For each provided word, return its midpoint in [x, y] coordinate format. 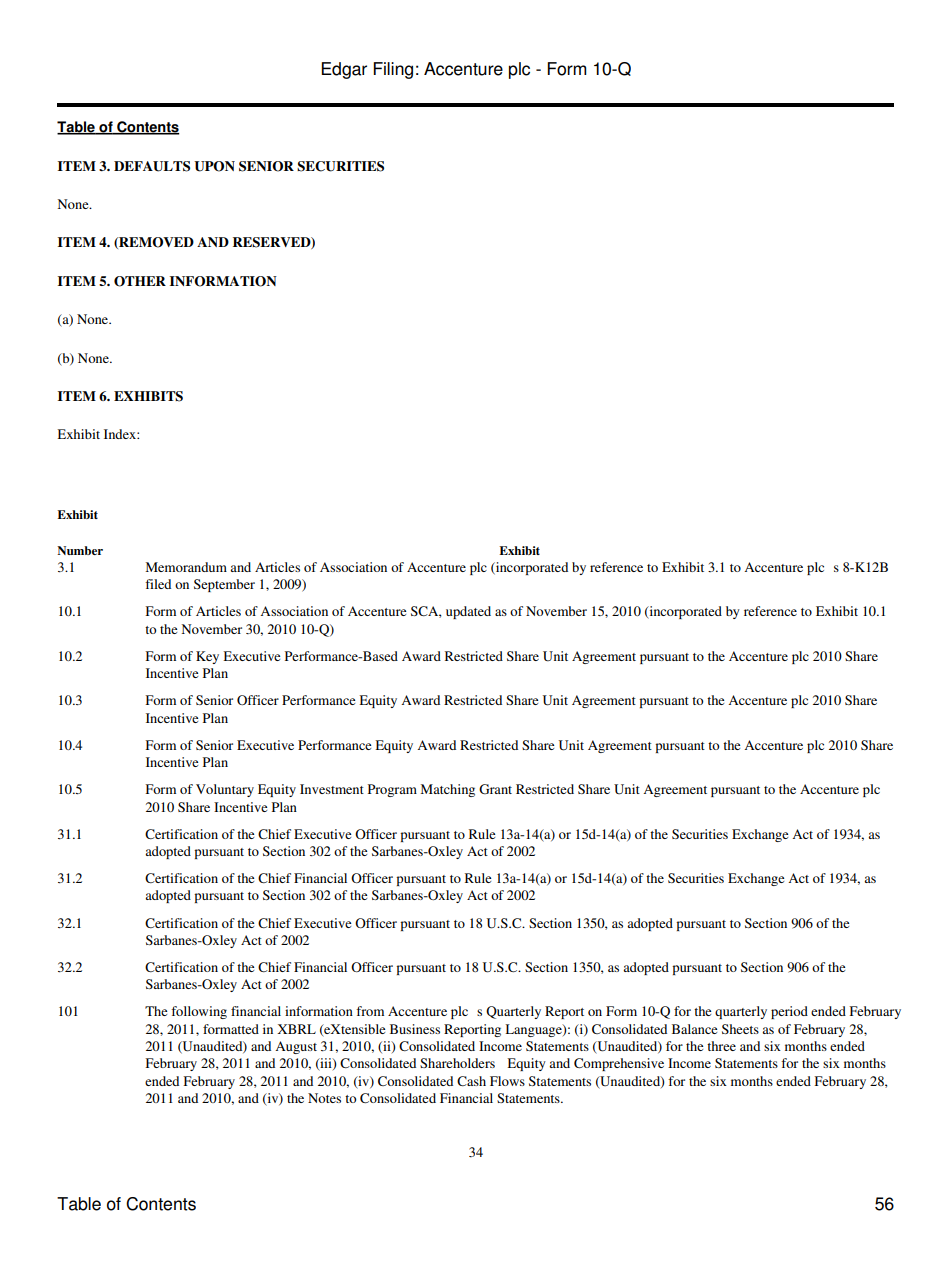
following [199, 1012]
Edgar [344, 70]
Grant [495, 789]
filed [158, 584]
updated [468, 612]
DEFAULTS [152, 166]
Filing [393, 70]
